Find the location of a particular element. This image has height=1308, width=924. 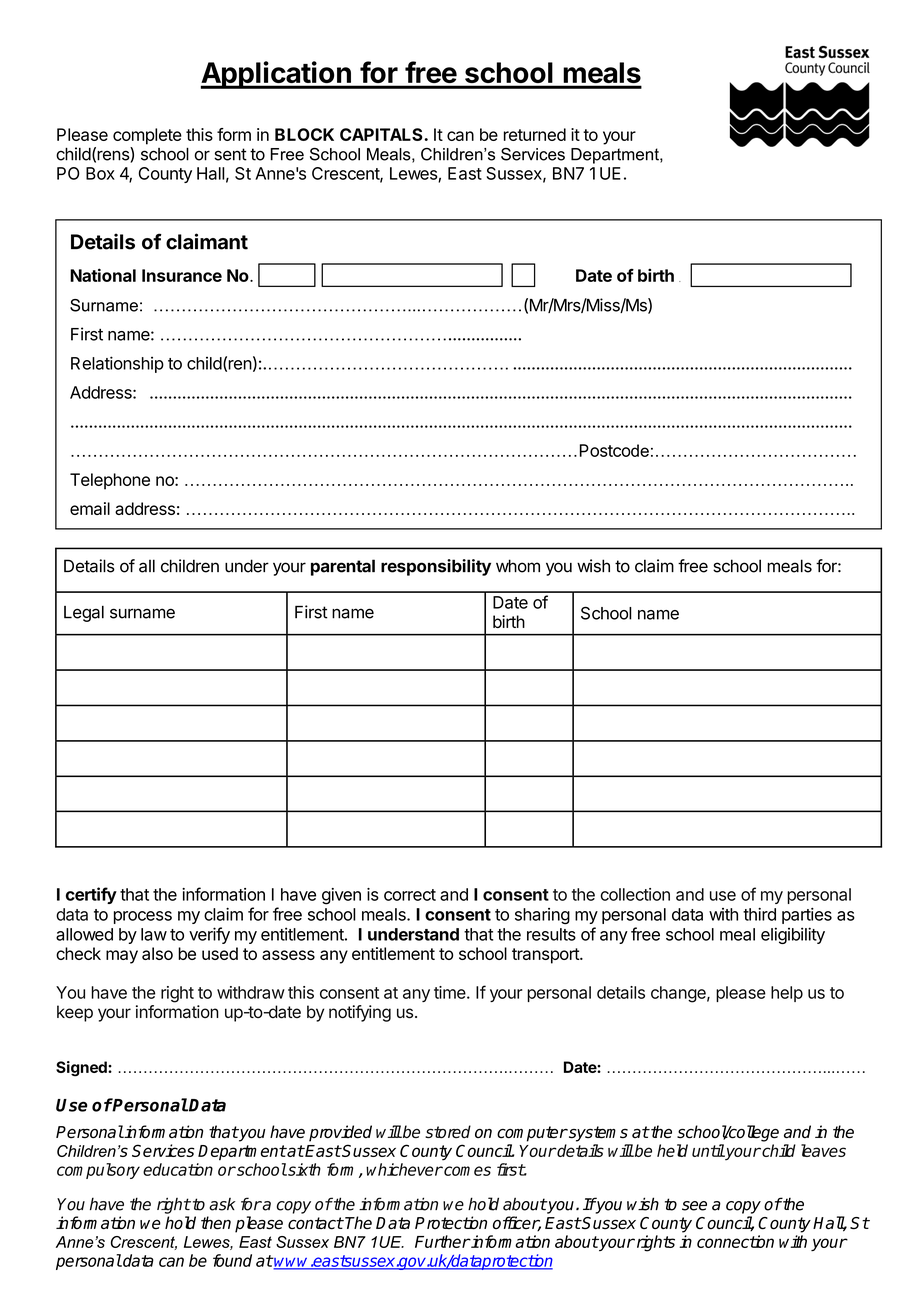

whom is located at coordinates (518, 566).
